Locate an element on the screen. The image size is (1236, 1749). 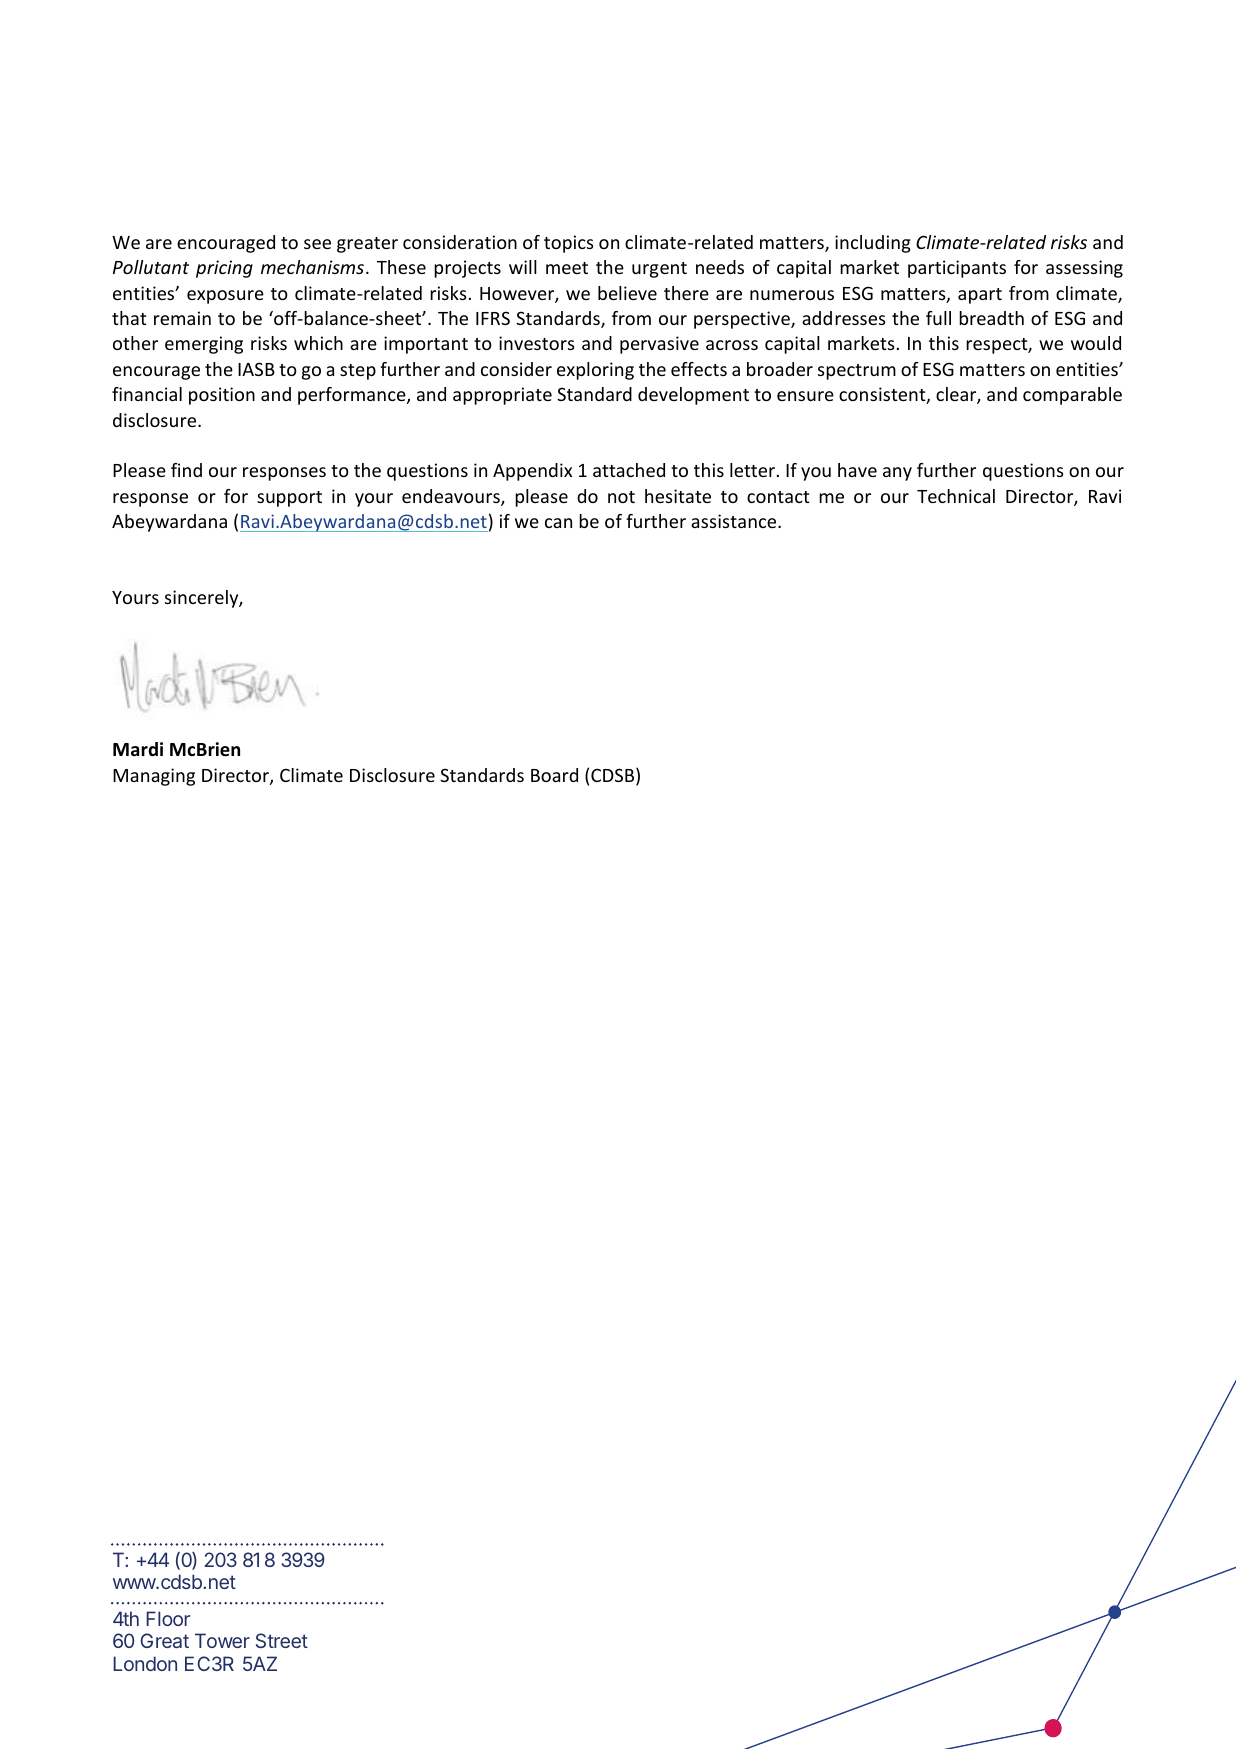
believe is located at coordinates (627, 293).
